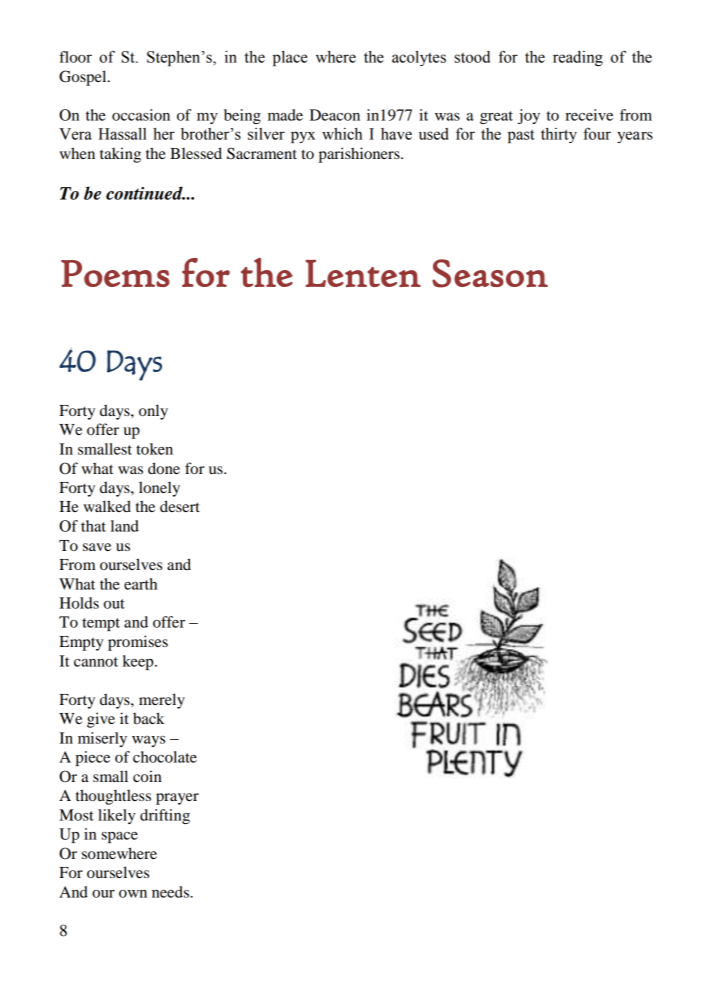 Image resolution: width=703 pixels, height=997 pixels. What do you see at coordinates (177, 799) in the screenshot?
I see `prayer` at bounding box center [177, 799].
